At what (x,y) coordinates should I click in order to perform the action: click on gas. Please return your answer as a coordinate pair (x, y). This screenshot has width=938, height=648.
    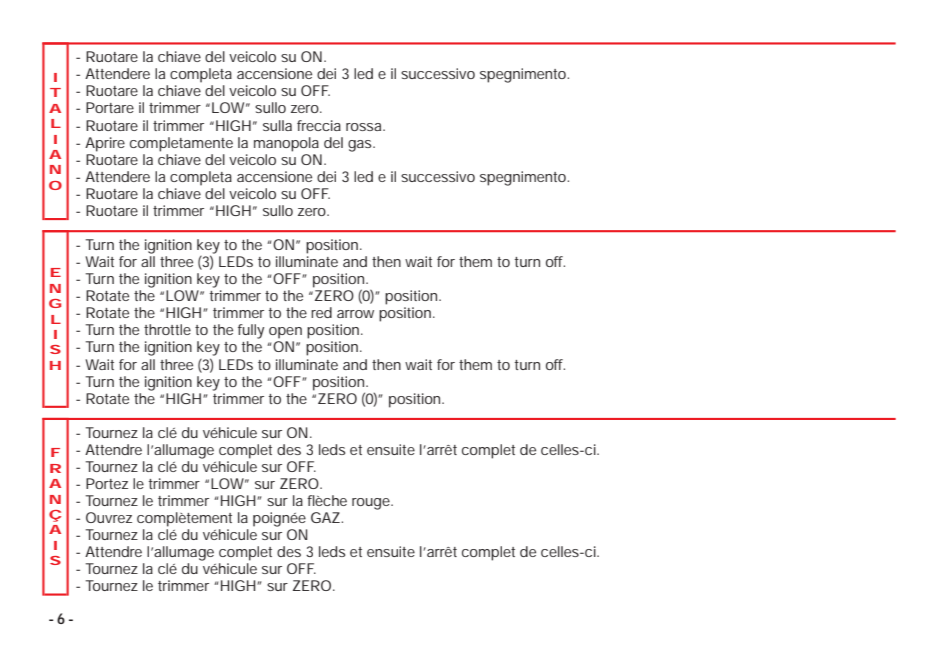
    Looking at the image, I should click on (361, 146).
